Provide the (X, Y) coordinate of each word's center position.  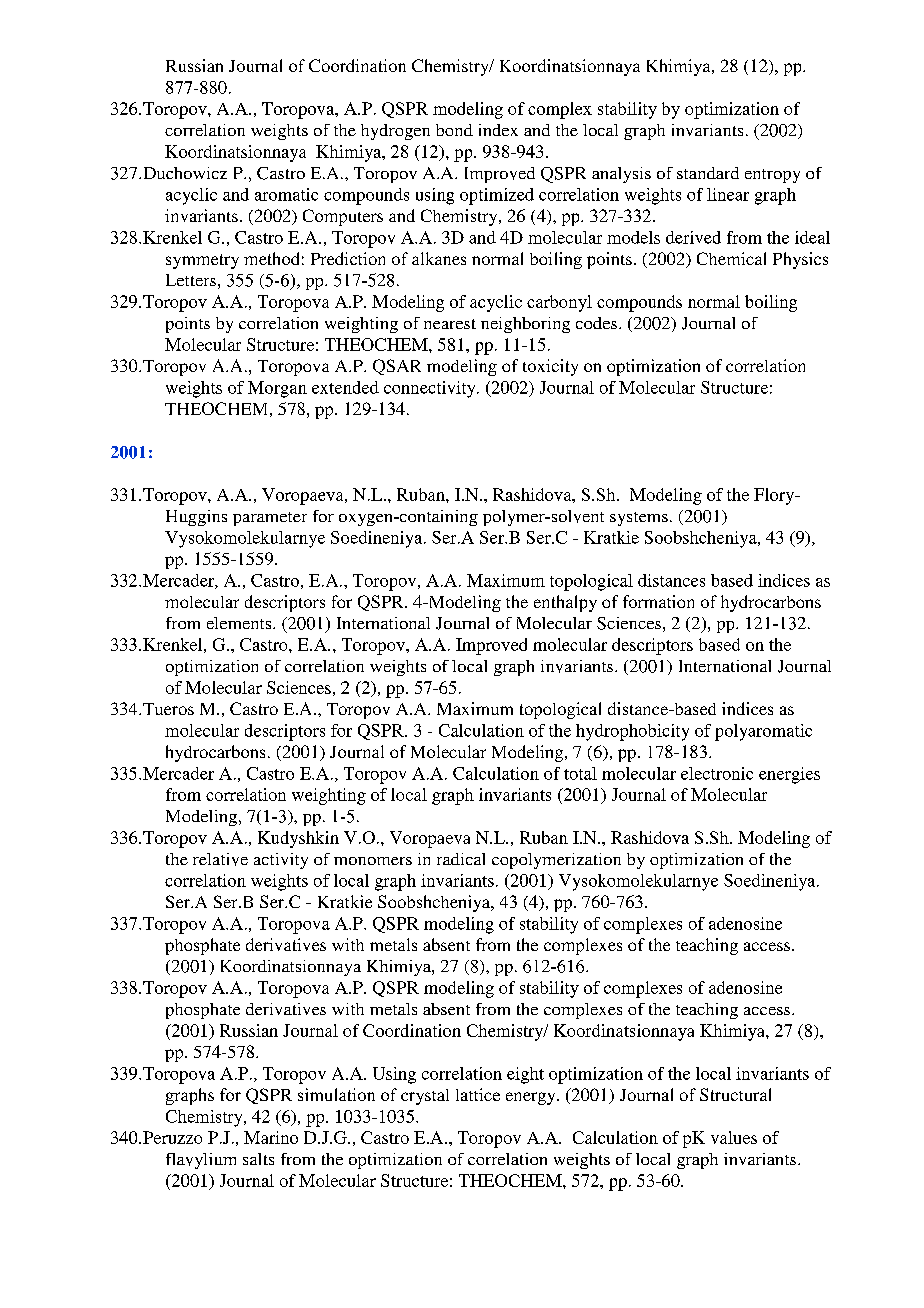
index (498, 130)
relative (220, 859)
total (580, 773)
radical (461, 859)
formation (658, 601)
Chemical (731, 258)
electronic (717, 773)
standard (708, 173)
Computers (343, 217)
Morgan (277, 389)
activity (281, 861)
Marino (271, 1137)
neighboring (525, 325)
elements (240, 623)
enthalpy (565, 603)
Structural (735, 1094)
